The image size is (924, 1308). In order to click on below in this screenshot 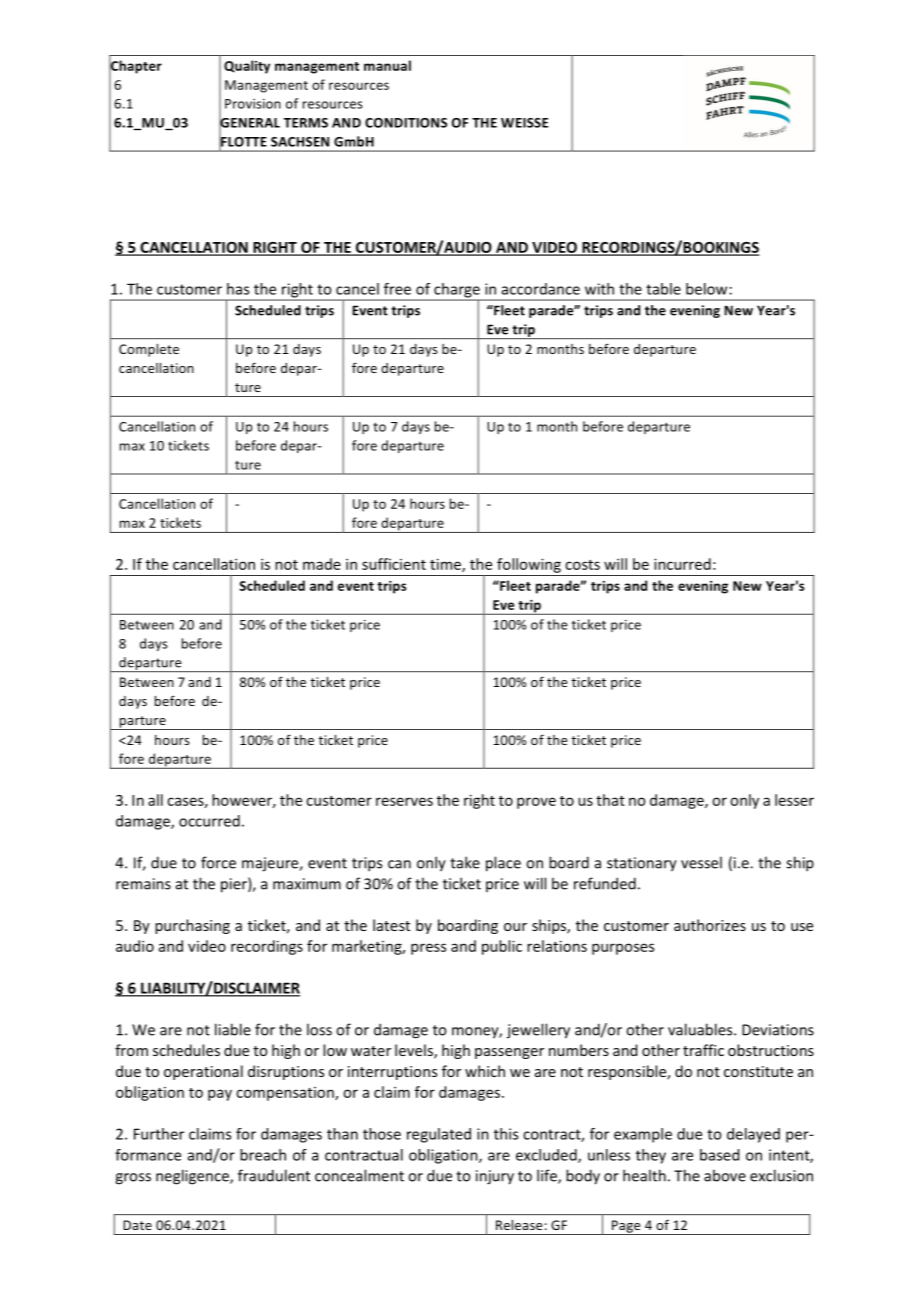, I will do `click(706, 289)`.
